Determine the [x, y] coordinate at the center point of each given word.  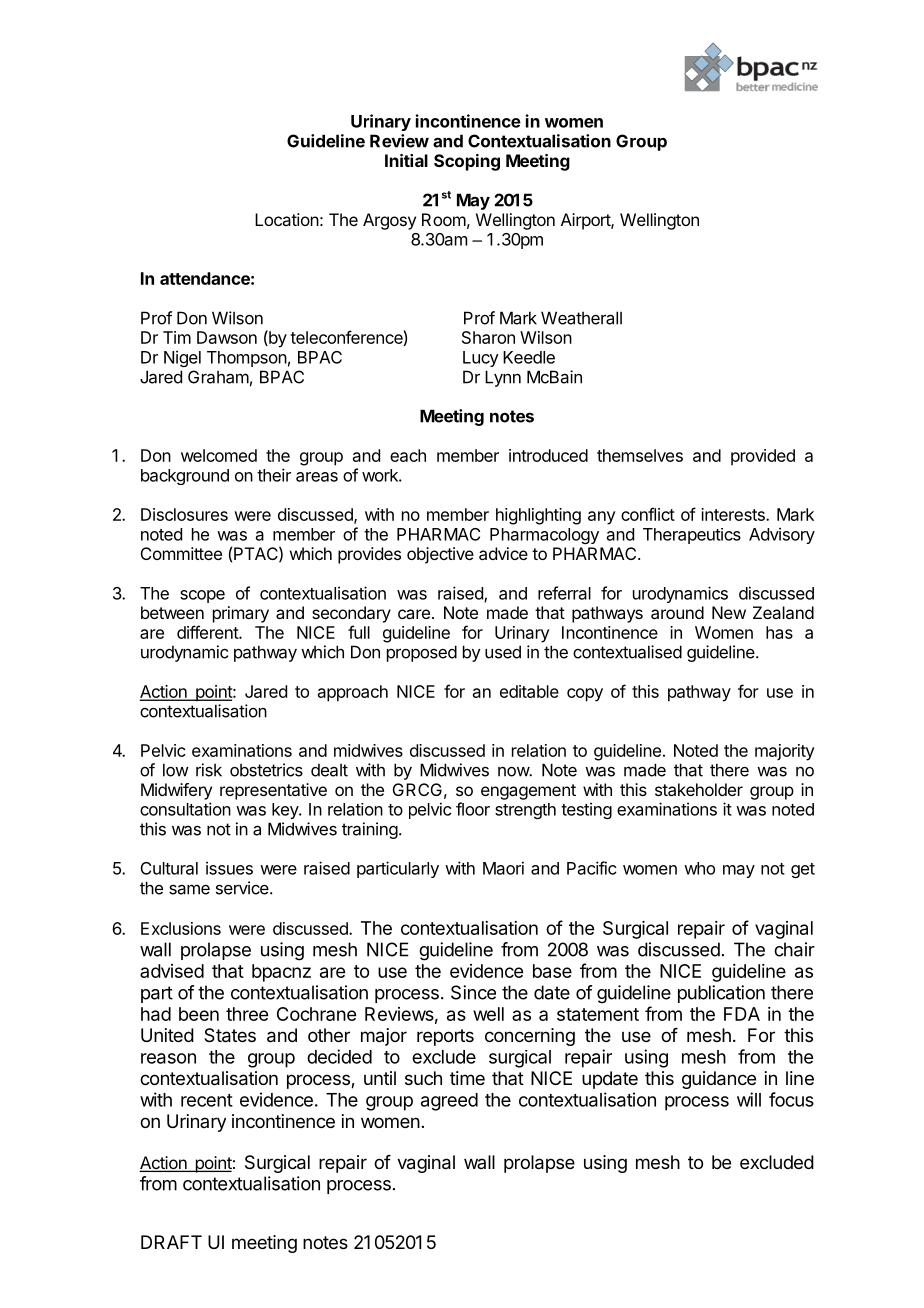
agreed [449, 1102]
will [749, 1099]
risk [209, 770]
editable [529, 691]
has [779, 632]
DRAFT [171, 1242]
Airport [586, 221]
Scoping [467, 162]
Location [287, 219]
